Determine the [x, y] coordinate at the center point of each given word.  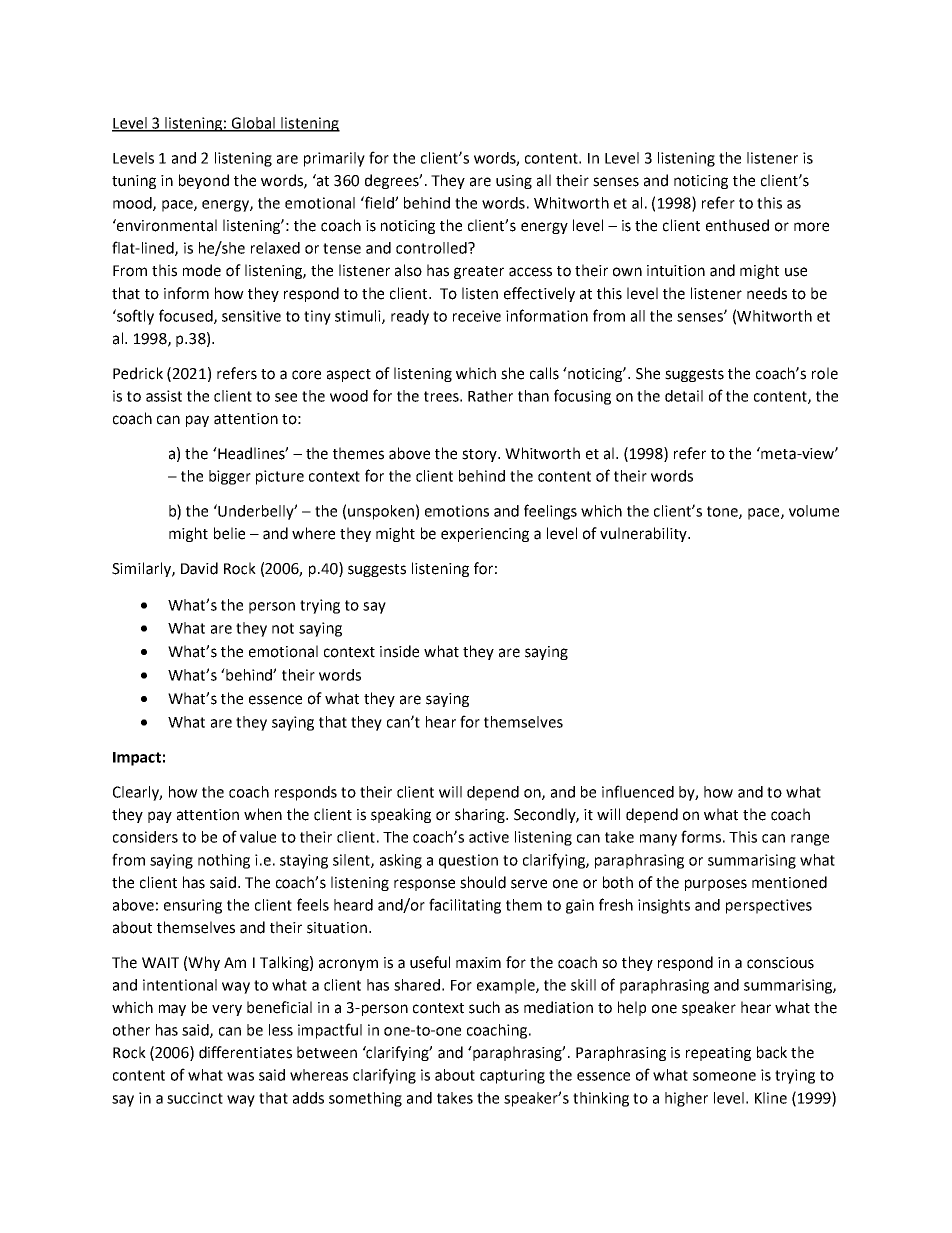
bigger [230, 477]
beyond [204, 181]
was [240, 1076]
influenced [638, 791]
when [263, 814]
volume [814, 511]
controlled [432, 248]
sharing [481, 815]
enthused [737, 225]
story [481, 455]
